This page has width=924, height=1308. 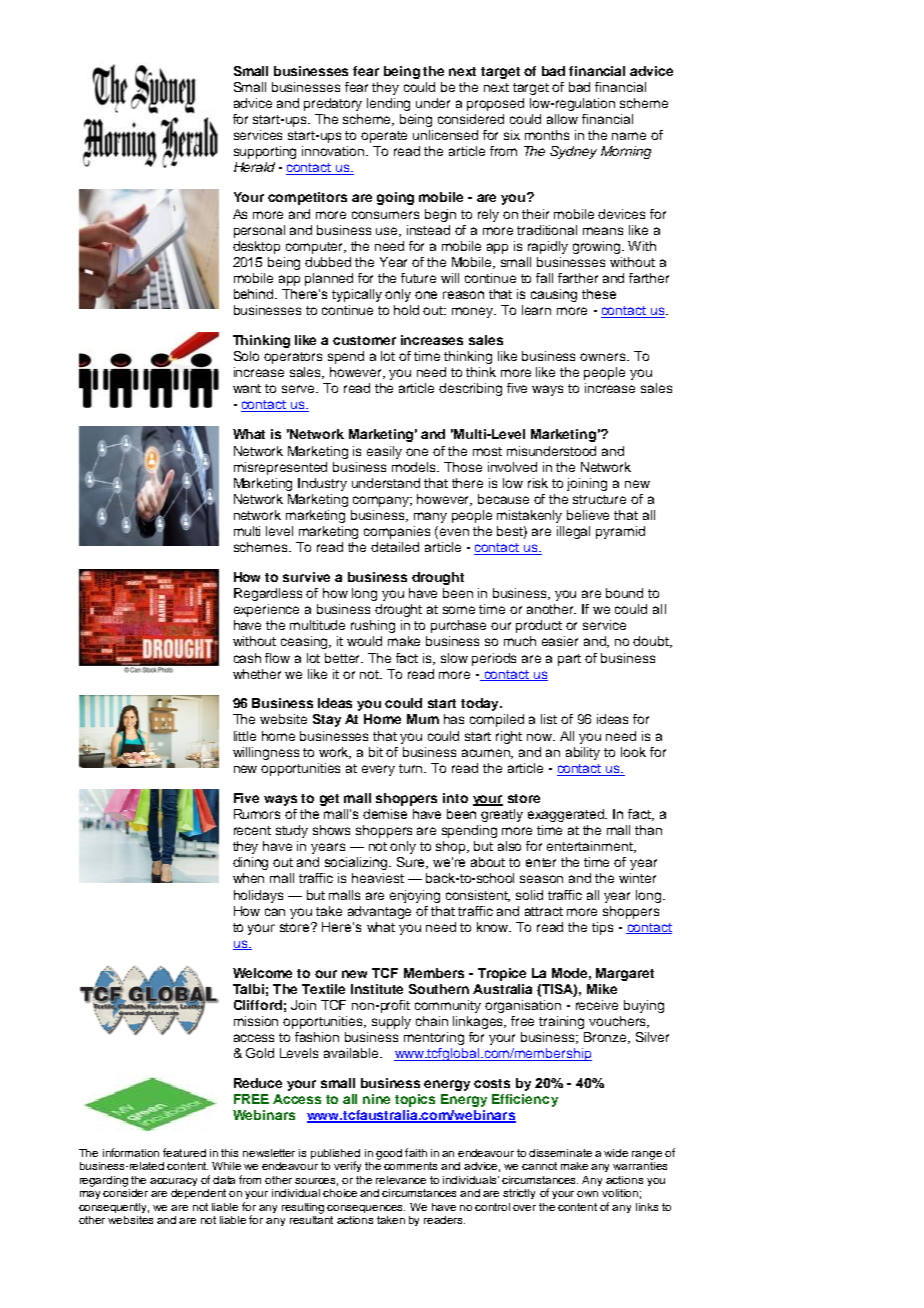 I want to click on Regardless, so click(x=268, y=594).
